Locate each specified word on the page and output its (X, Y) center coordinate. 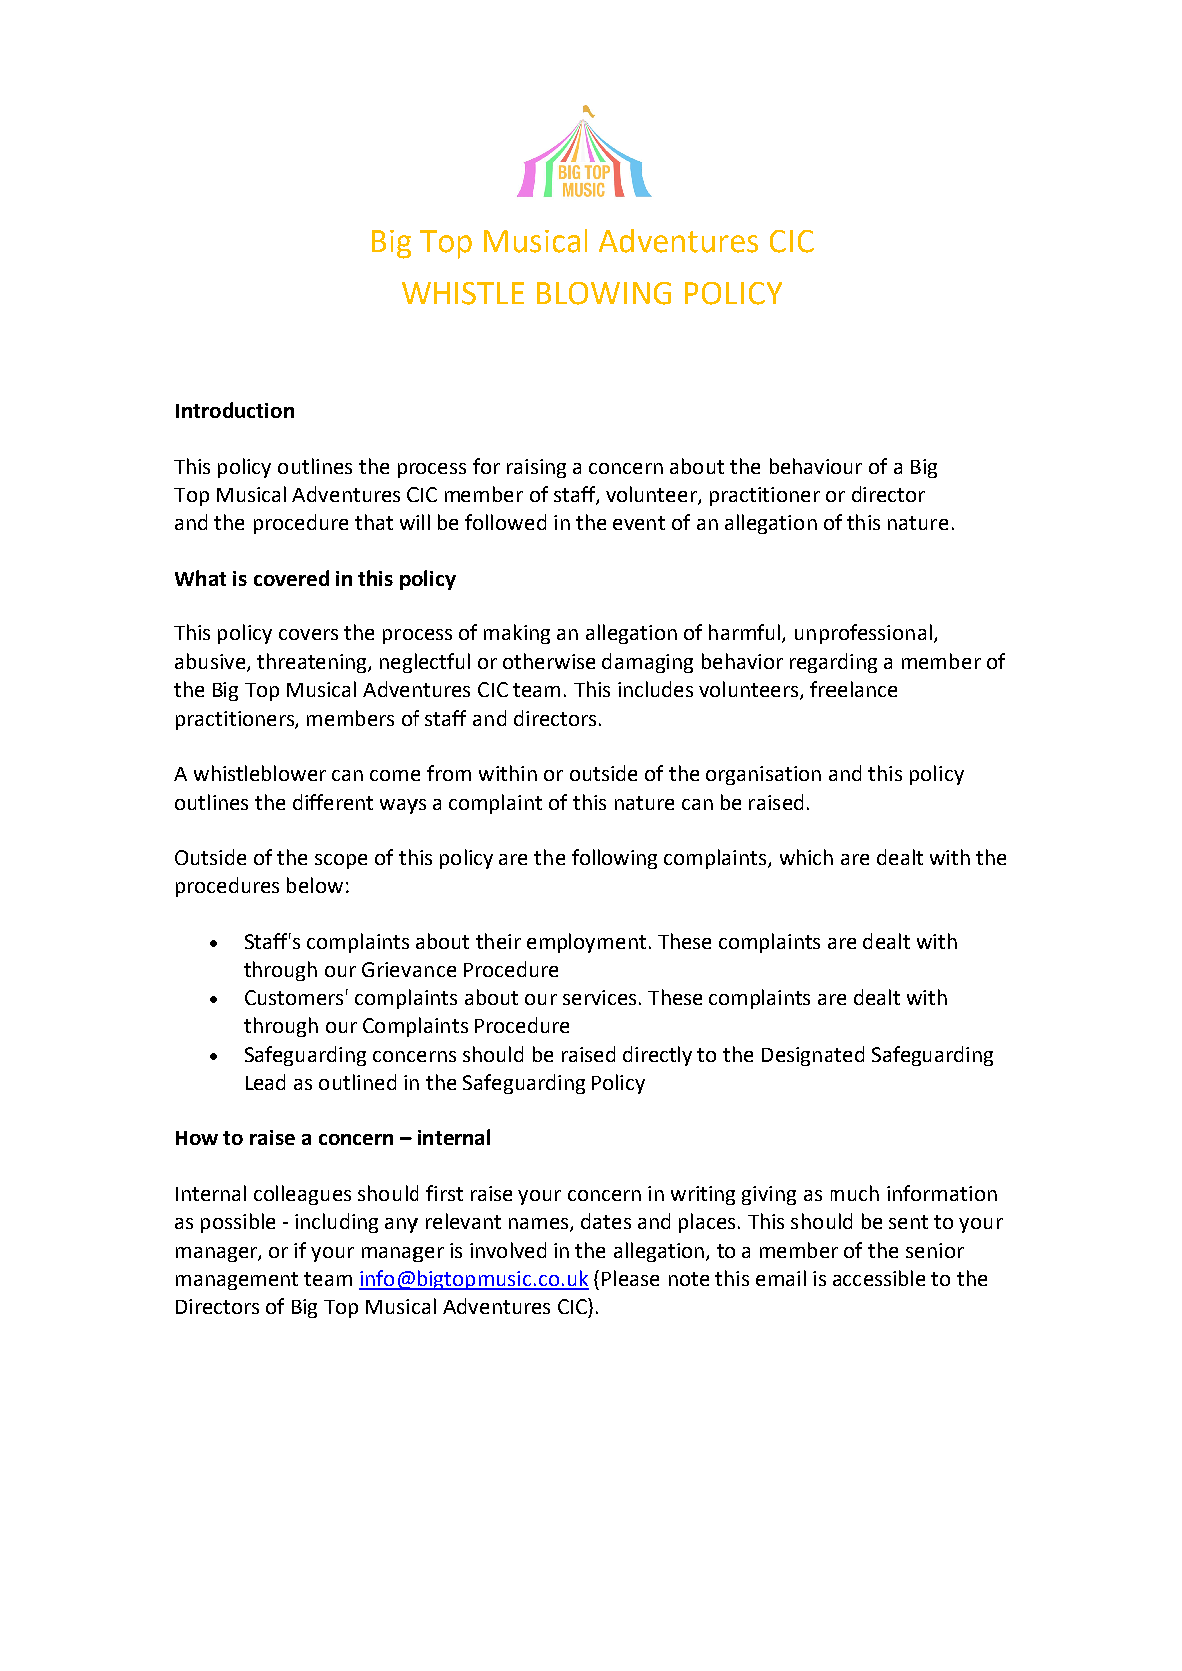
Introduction (235, 410)
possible (238, 1223)
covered (291, 578)
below (315, 885)
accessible (879, 1278)
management (237, 1281)
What (200, 578)
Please (630, 1278)
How (197, 1138)
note (689, 1279)
